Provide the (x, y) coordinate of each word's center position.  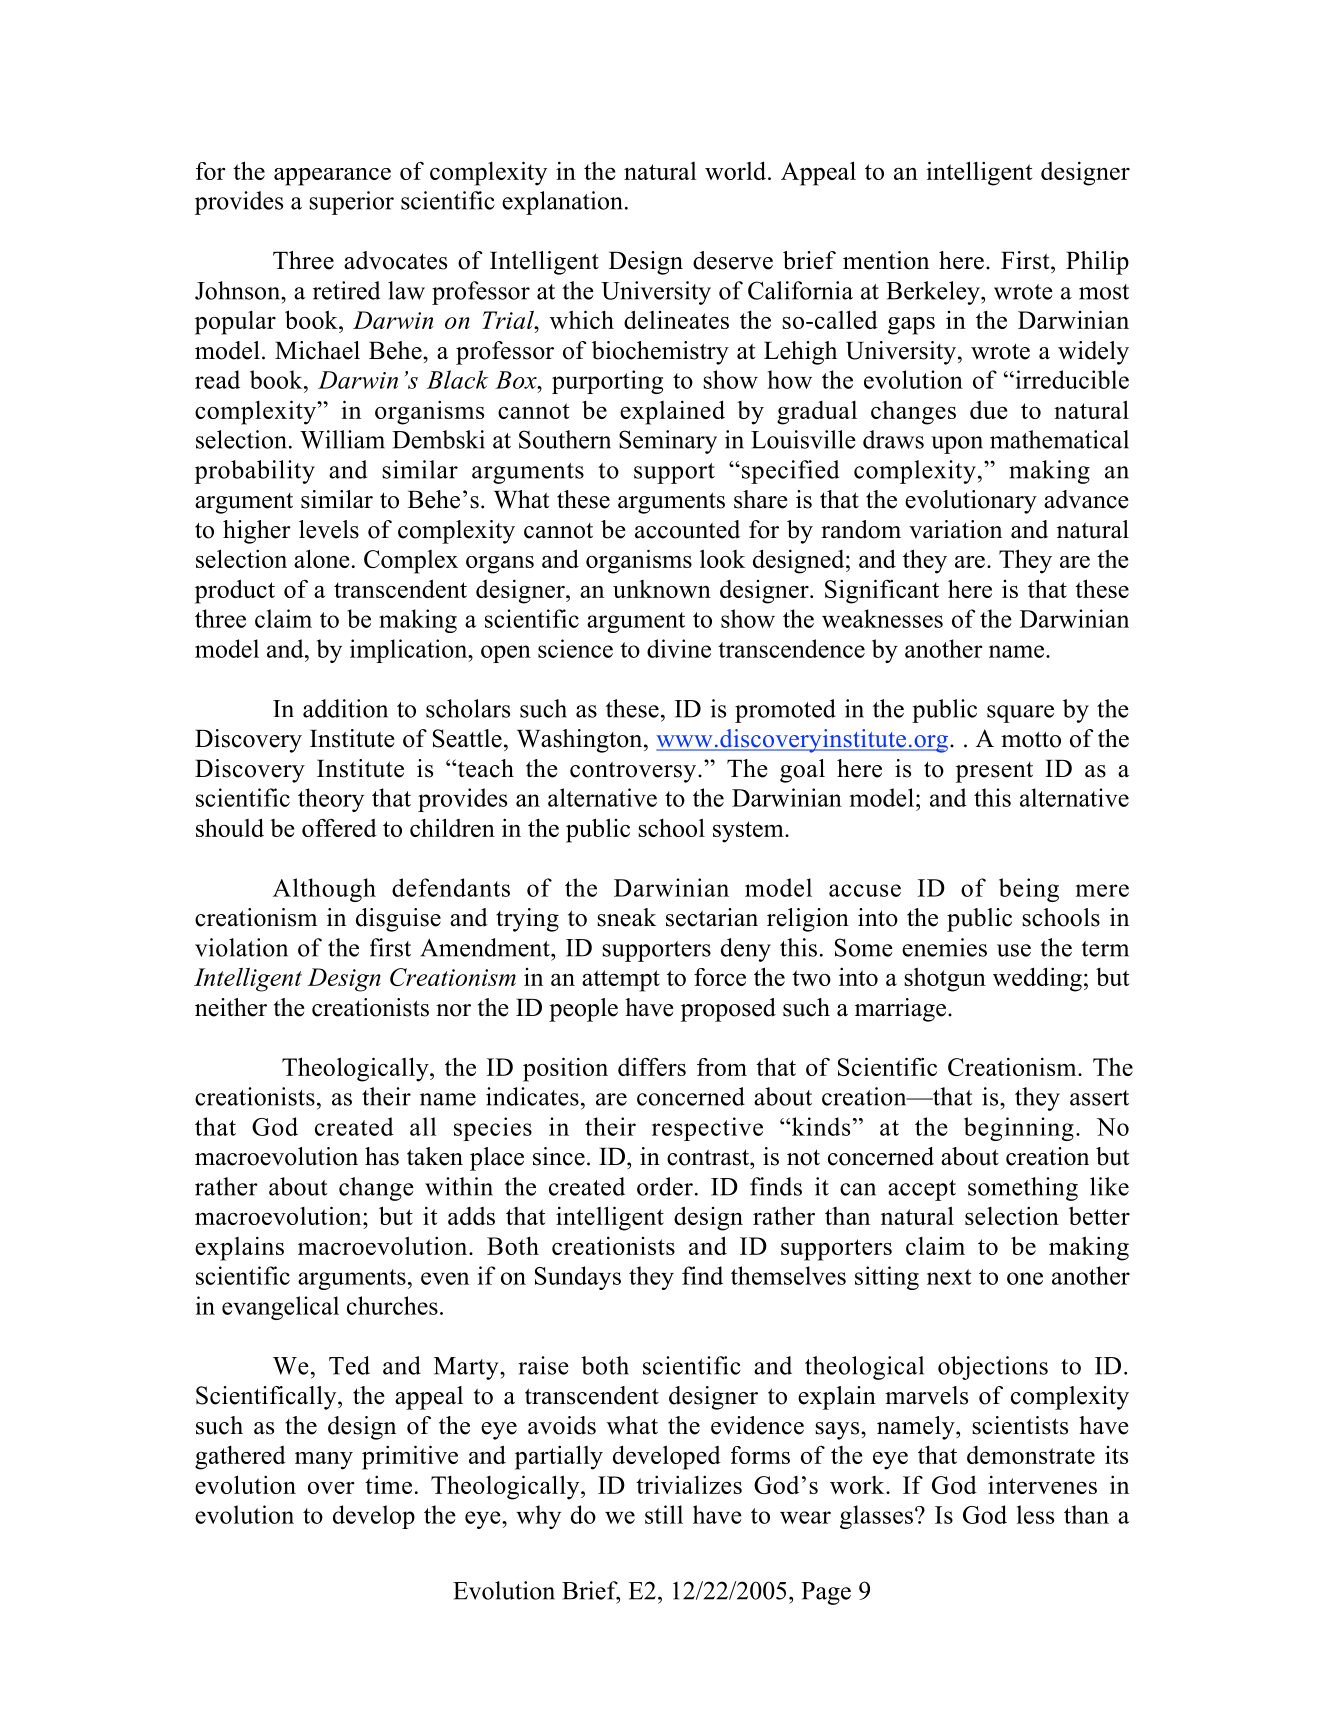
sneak (626, 917)
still (664, 1514)
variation (955, 529)
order (665, 1186)
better (1099, 1215)
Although (324, 890)
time (388, 1484)
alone (321, 558)
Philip (1097, 263)
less (1035, 1514)
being (1029, 890)
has (382, 1156)
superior (352, 203)
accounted (687, 529)
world (737, 170)
